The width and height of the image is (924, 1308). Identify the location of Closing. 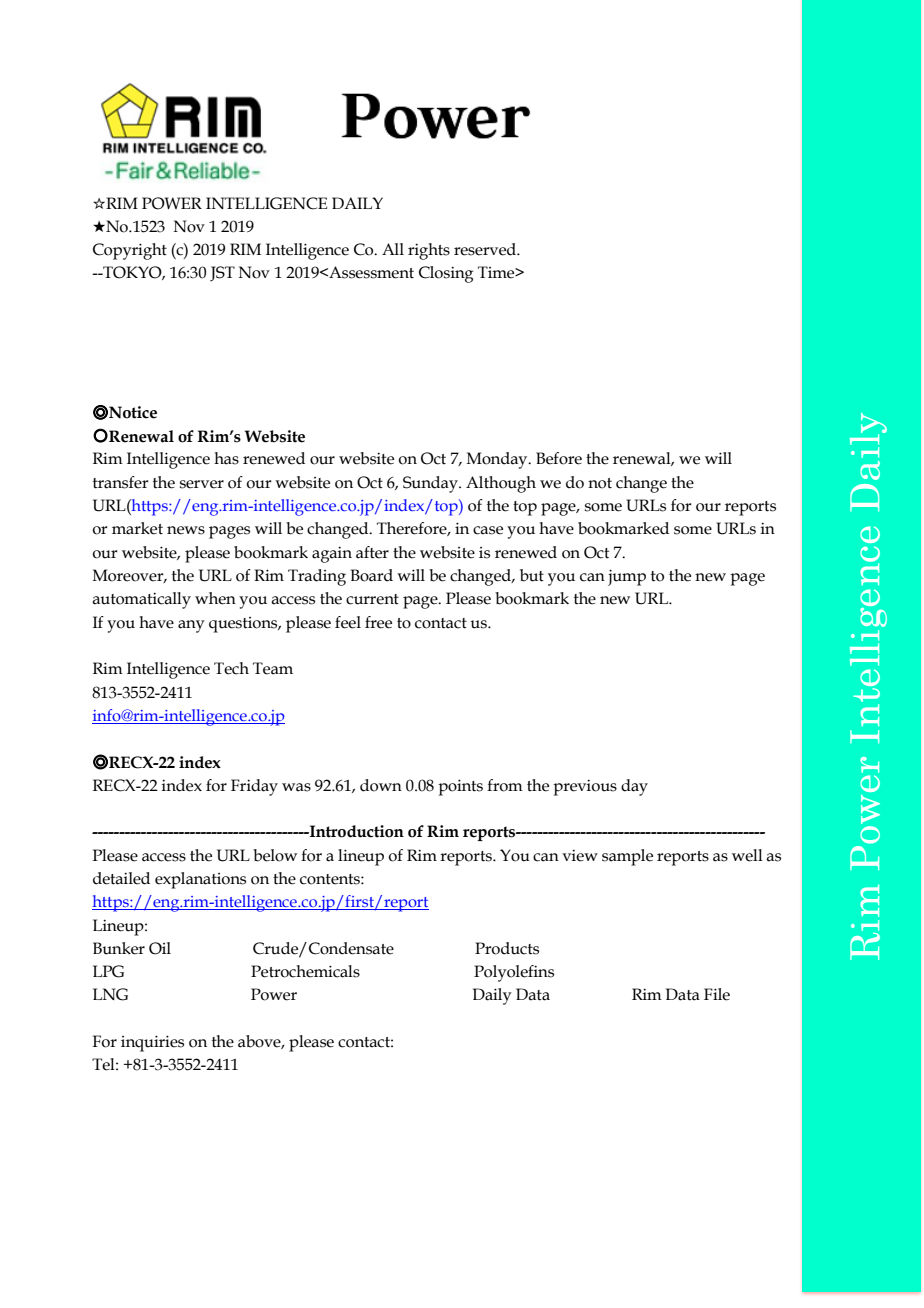
(446, 274).
